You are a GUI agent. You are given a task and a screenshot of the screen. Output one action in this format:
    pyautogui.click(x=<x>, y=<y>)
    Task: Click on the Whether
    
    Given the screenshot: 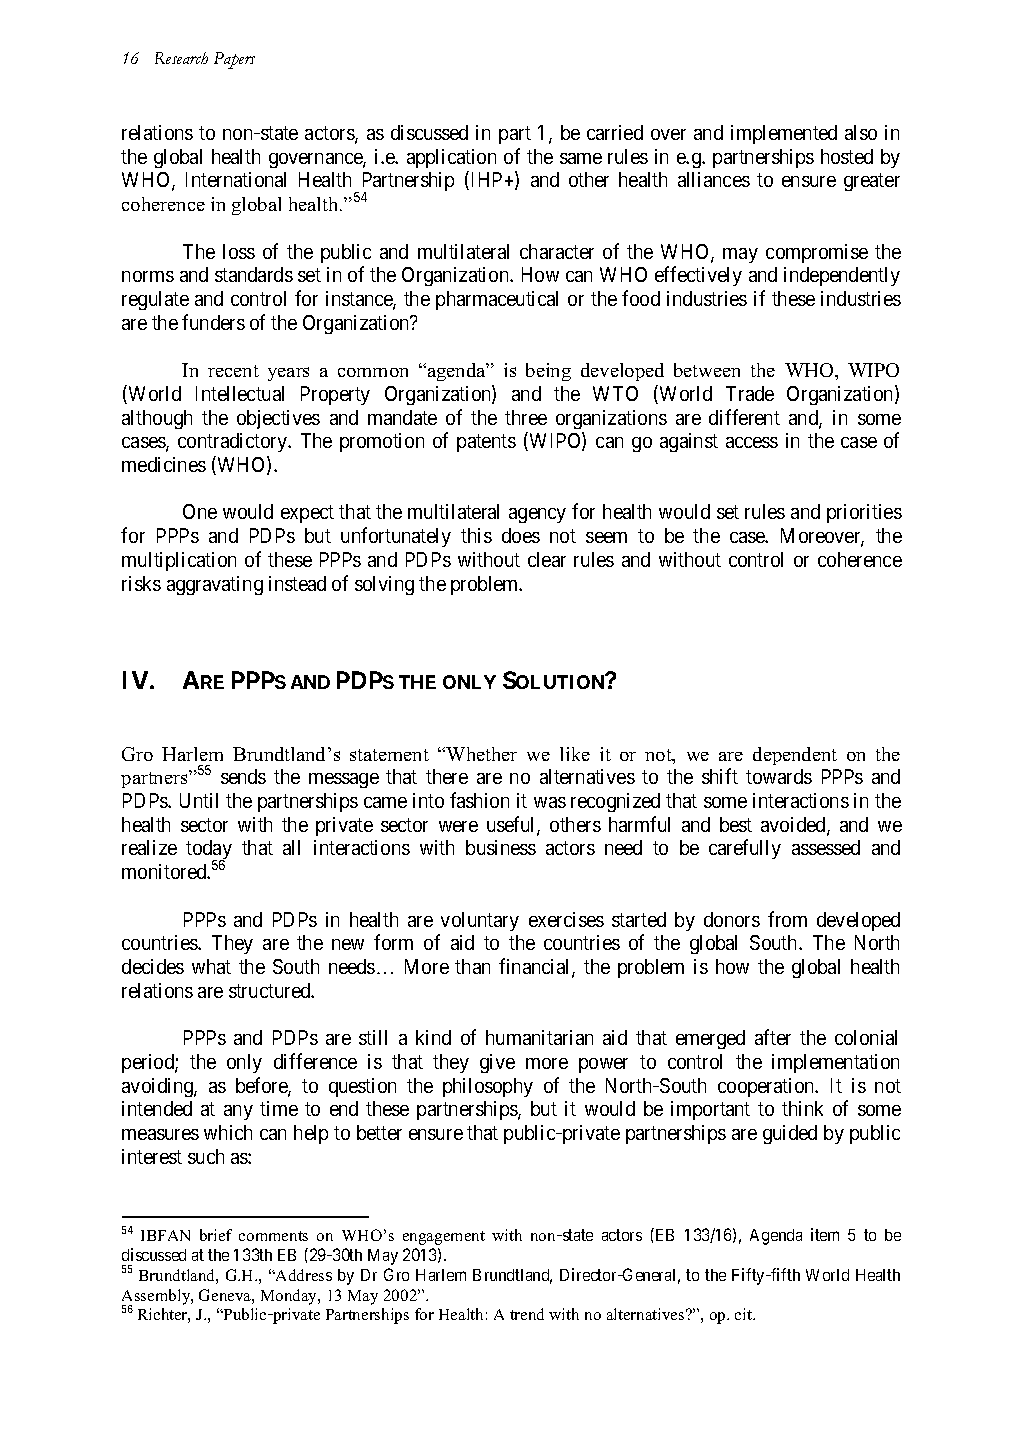 What is the action you would take?
    pyautogui.click(x=481, y=754)
